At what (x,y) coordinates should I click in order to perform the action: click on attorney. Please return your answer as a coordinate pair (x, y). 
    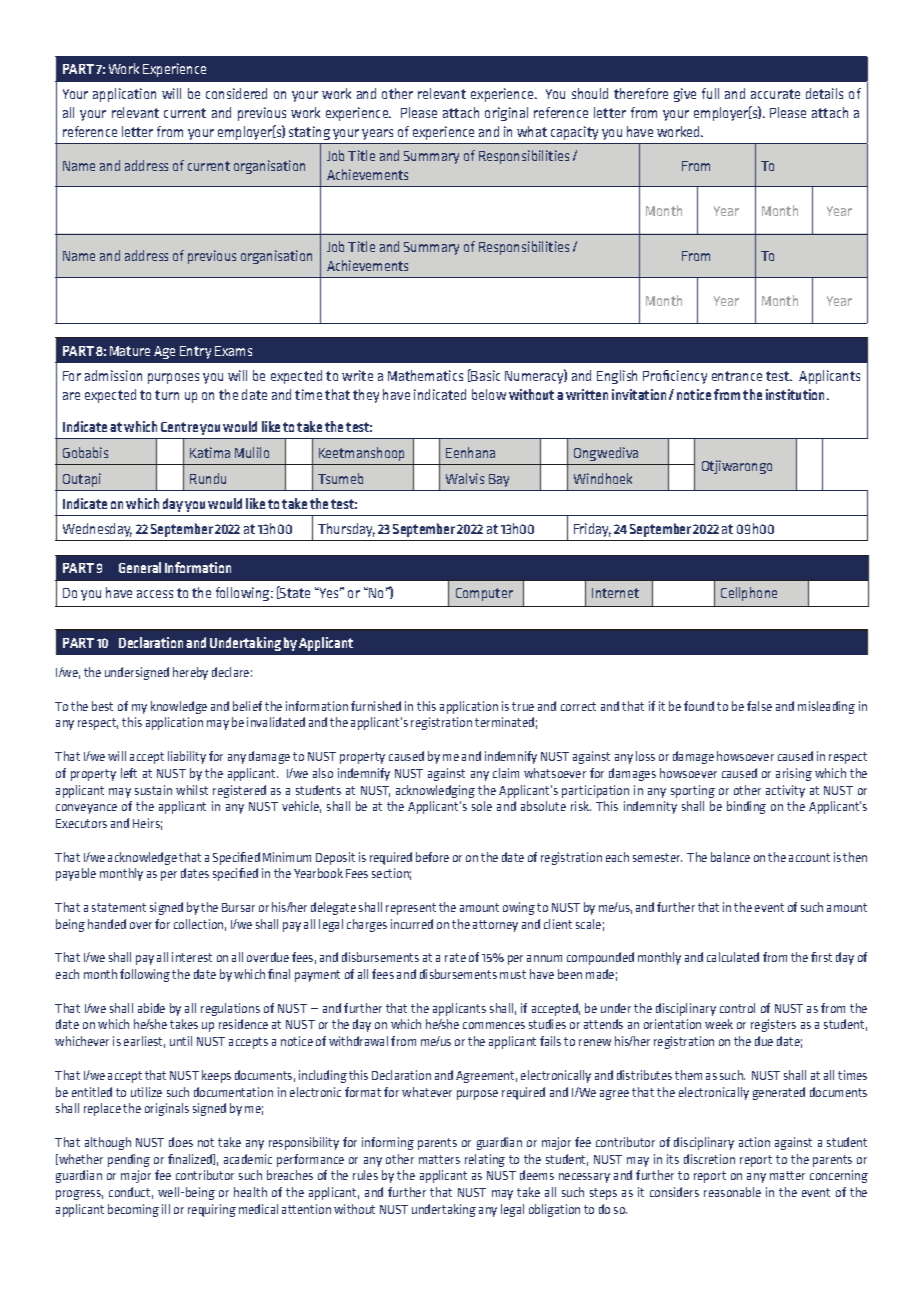
    Looking at the image, I should click on (495, 926).
